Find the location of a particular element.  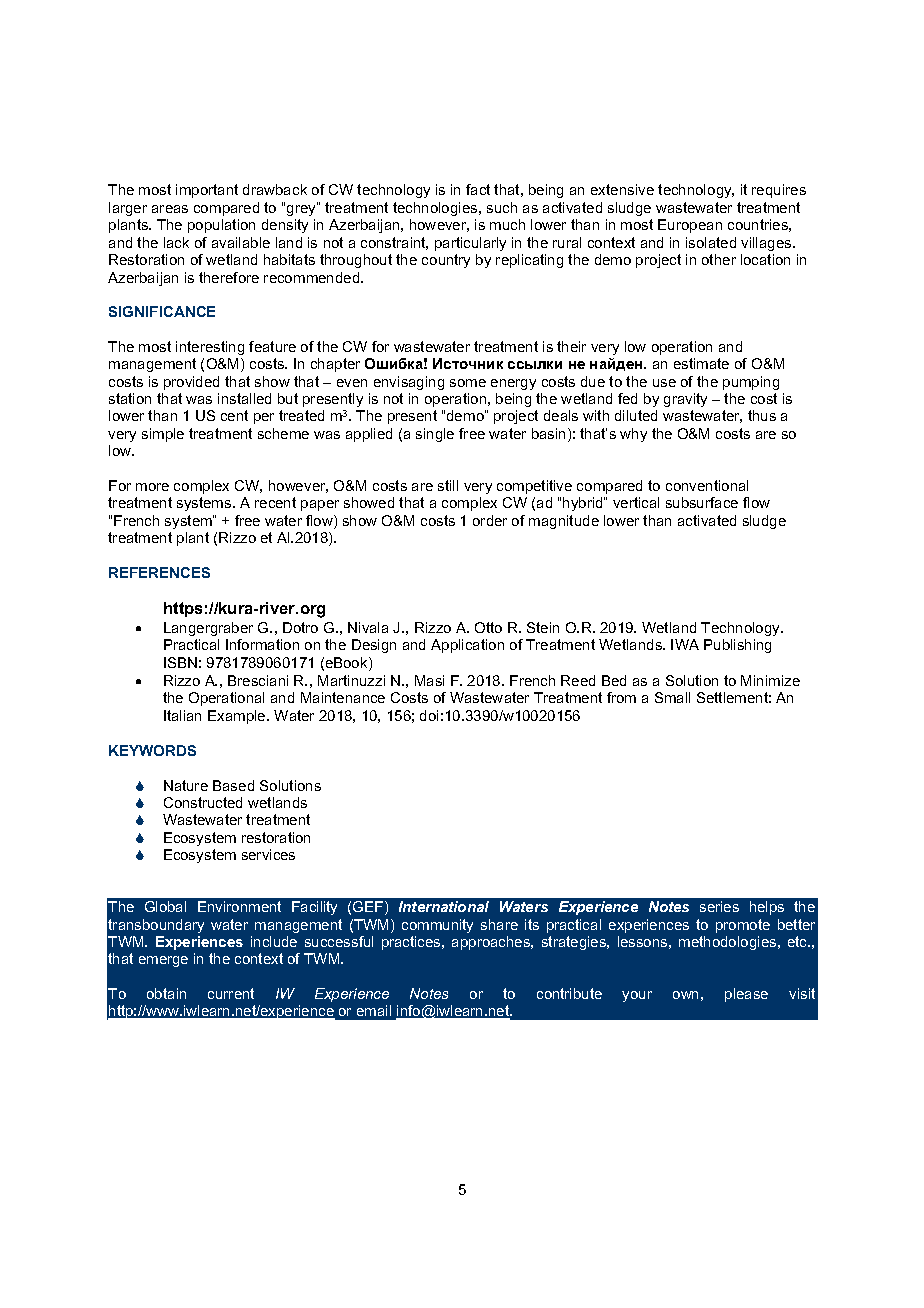

Publishing is located at coordinates (737, 646).
